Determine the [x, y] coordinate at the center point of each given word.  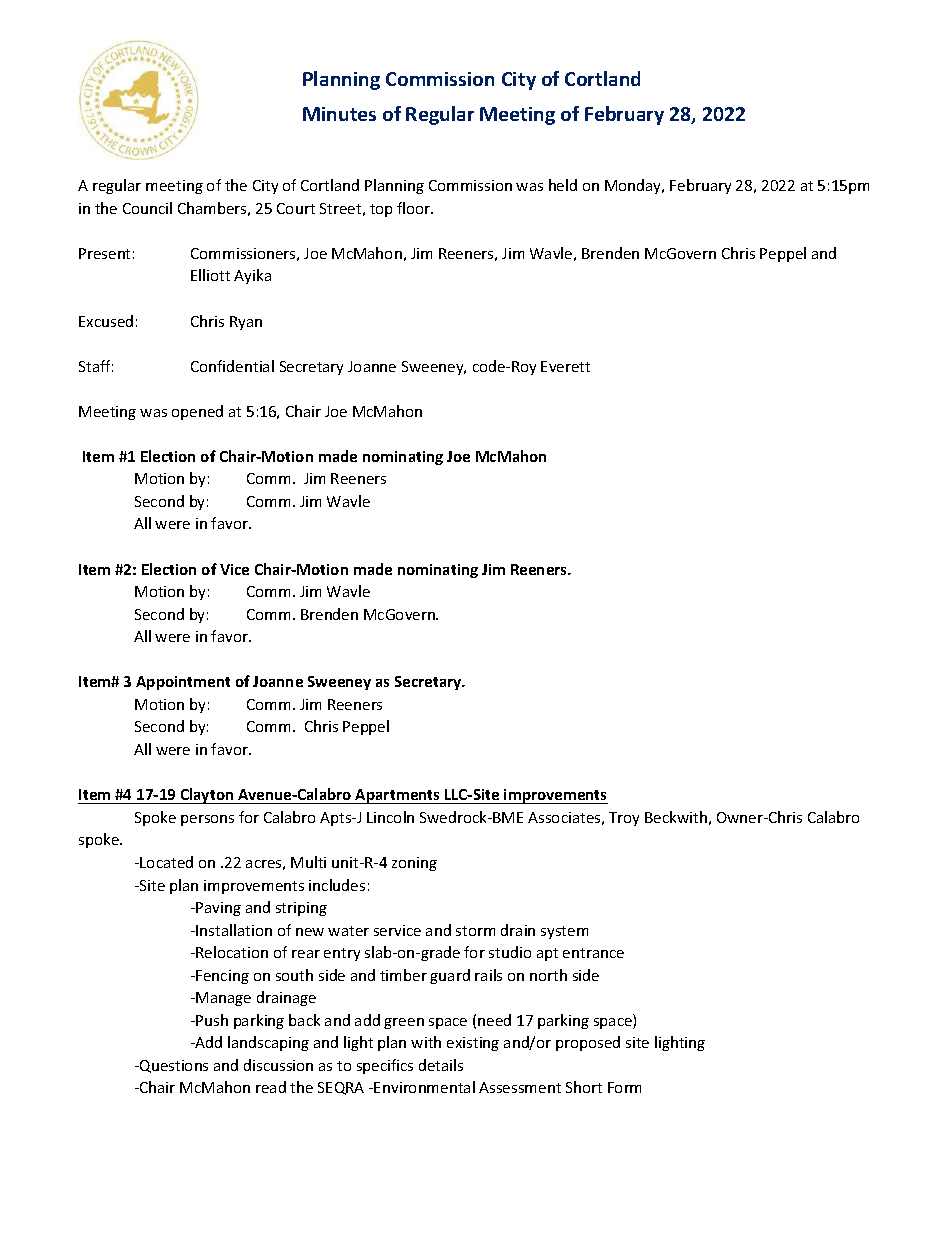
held [563, 185]
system [564, 932]
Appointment [183, 683]
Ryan [246, 323]
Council [147, 208]
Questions [173, 1066]
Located [166, 862]
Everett [565, 366]
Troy [624, 819]
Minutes [339, 114]
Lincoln [390, 817]
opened [197, 412]
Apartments [398, 796]
